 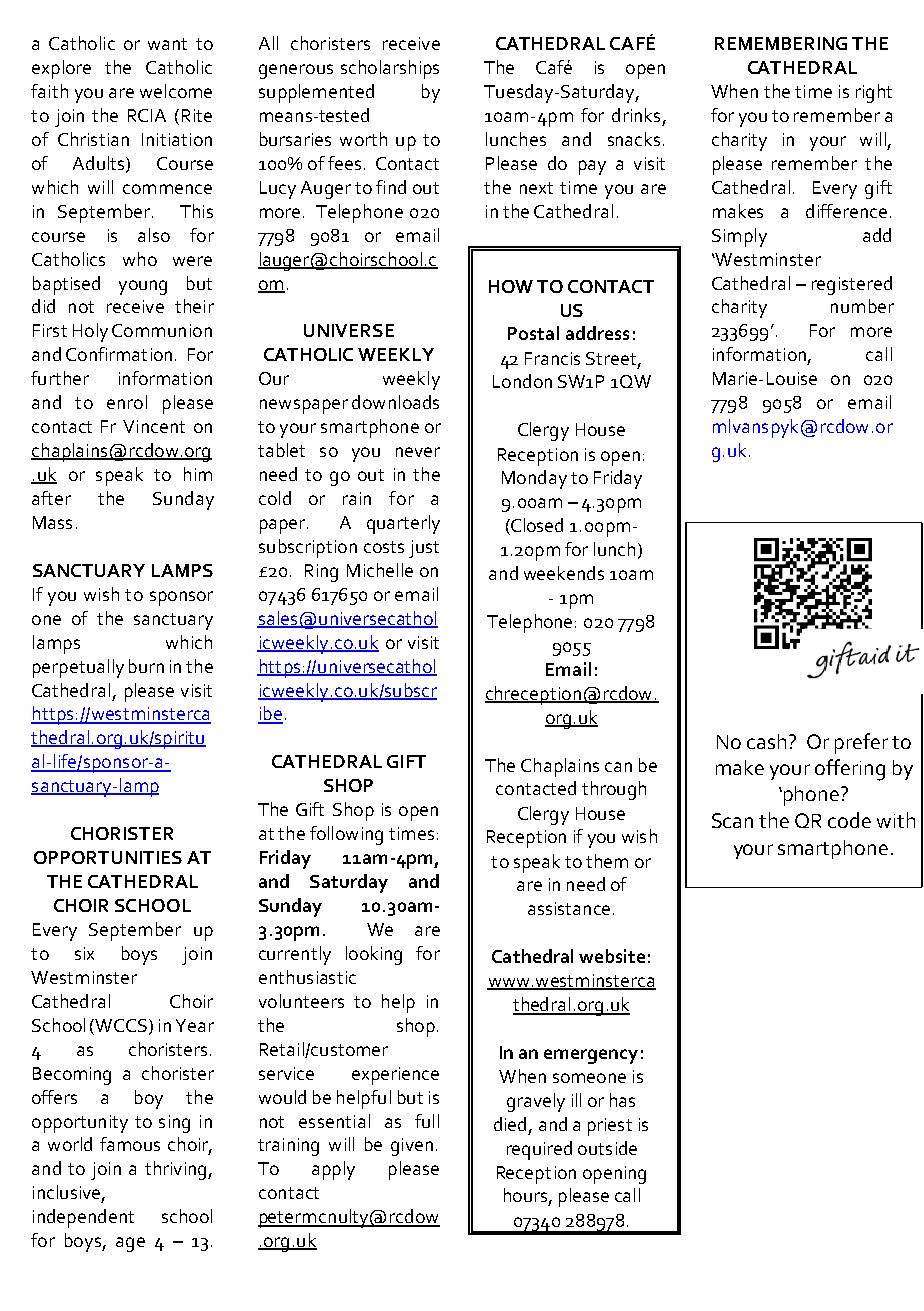 I want to click on right, so click(x=874, y=93).
